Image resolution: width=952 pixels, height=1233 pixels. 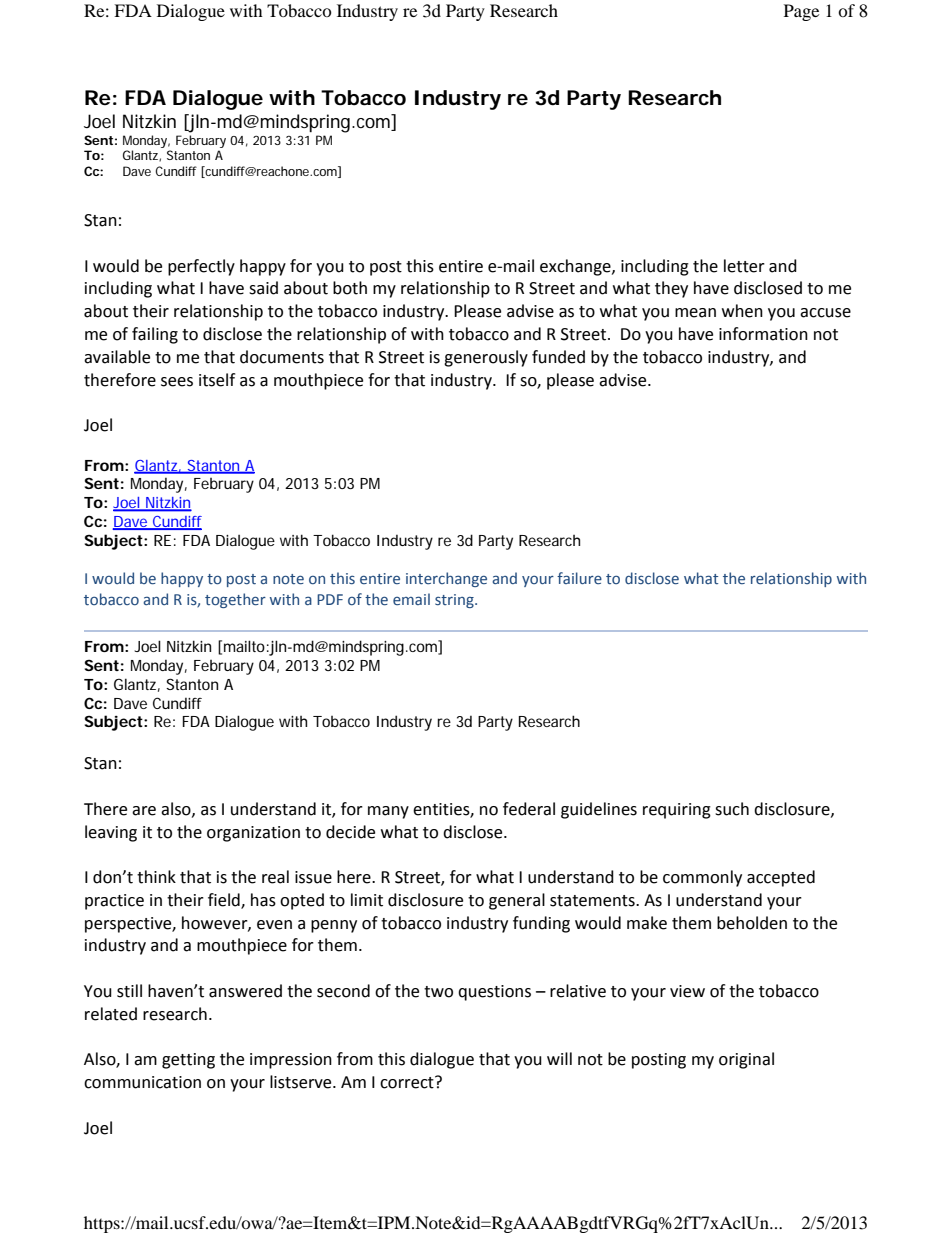 I want to click on failing, so click(x=155, y=335).
